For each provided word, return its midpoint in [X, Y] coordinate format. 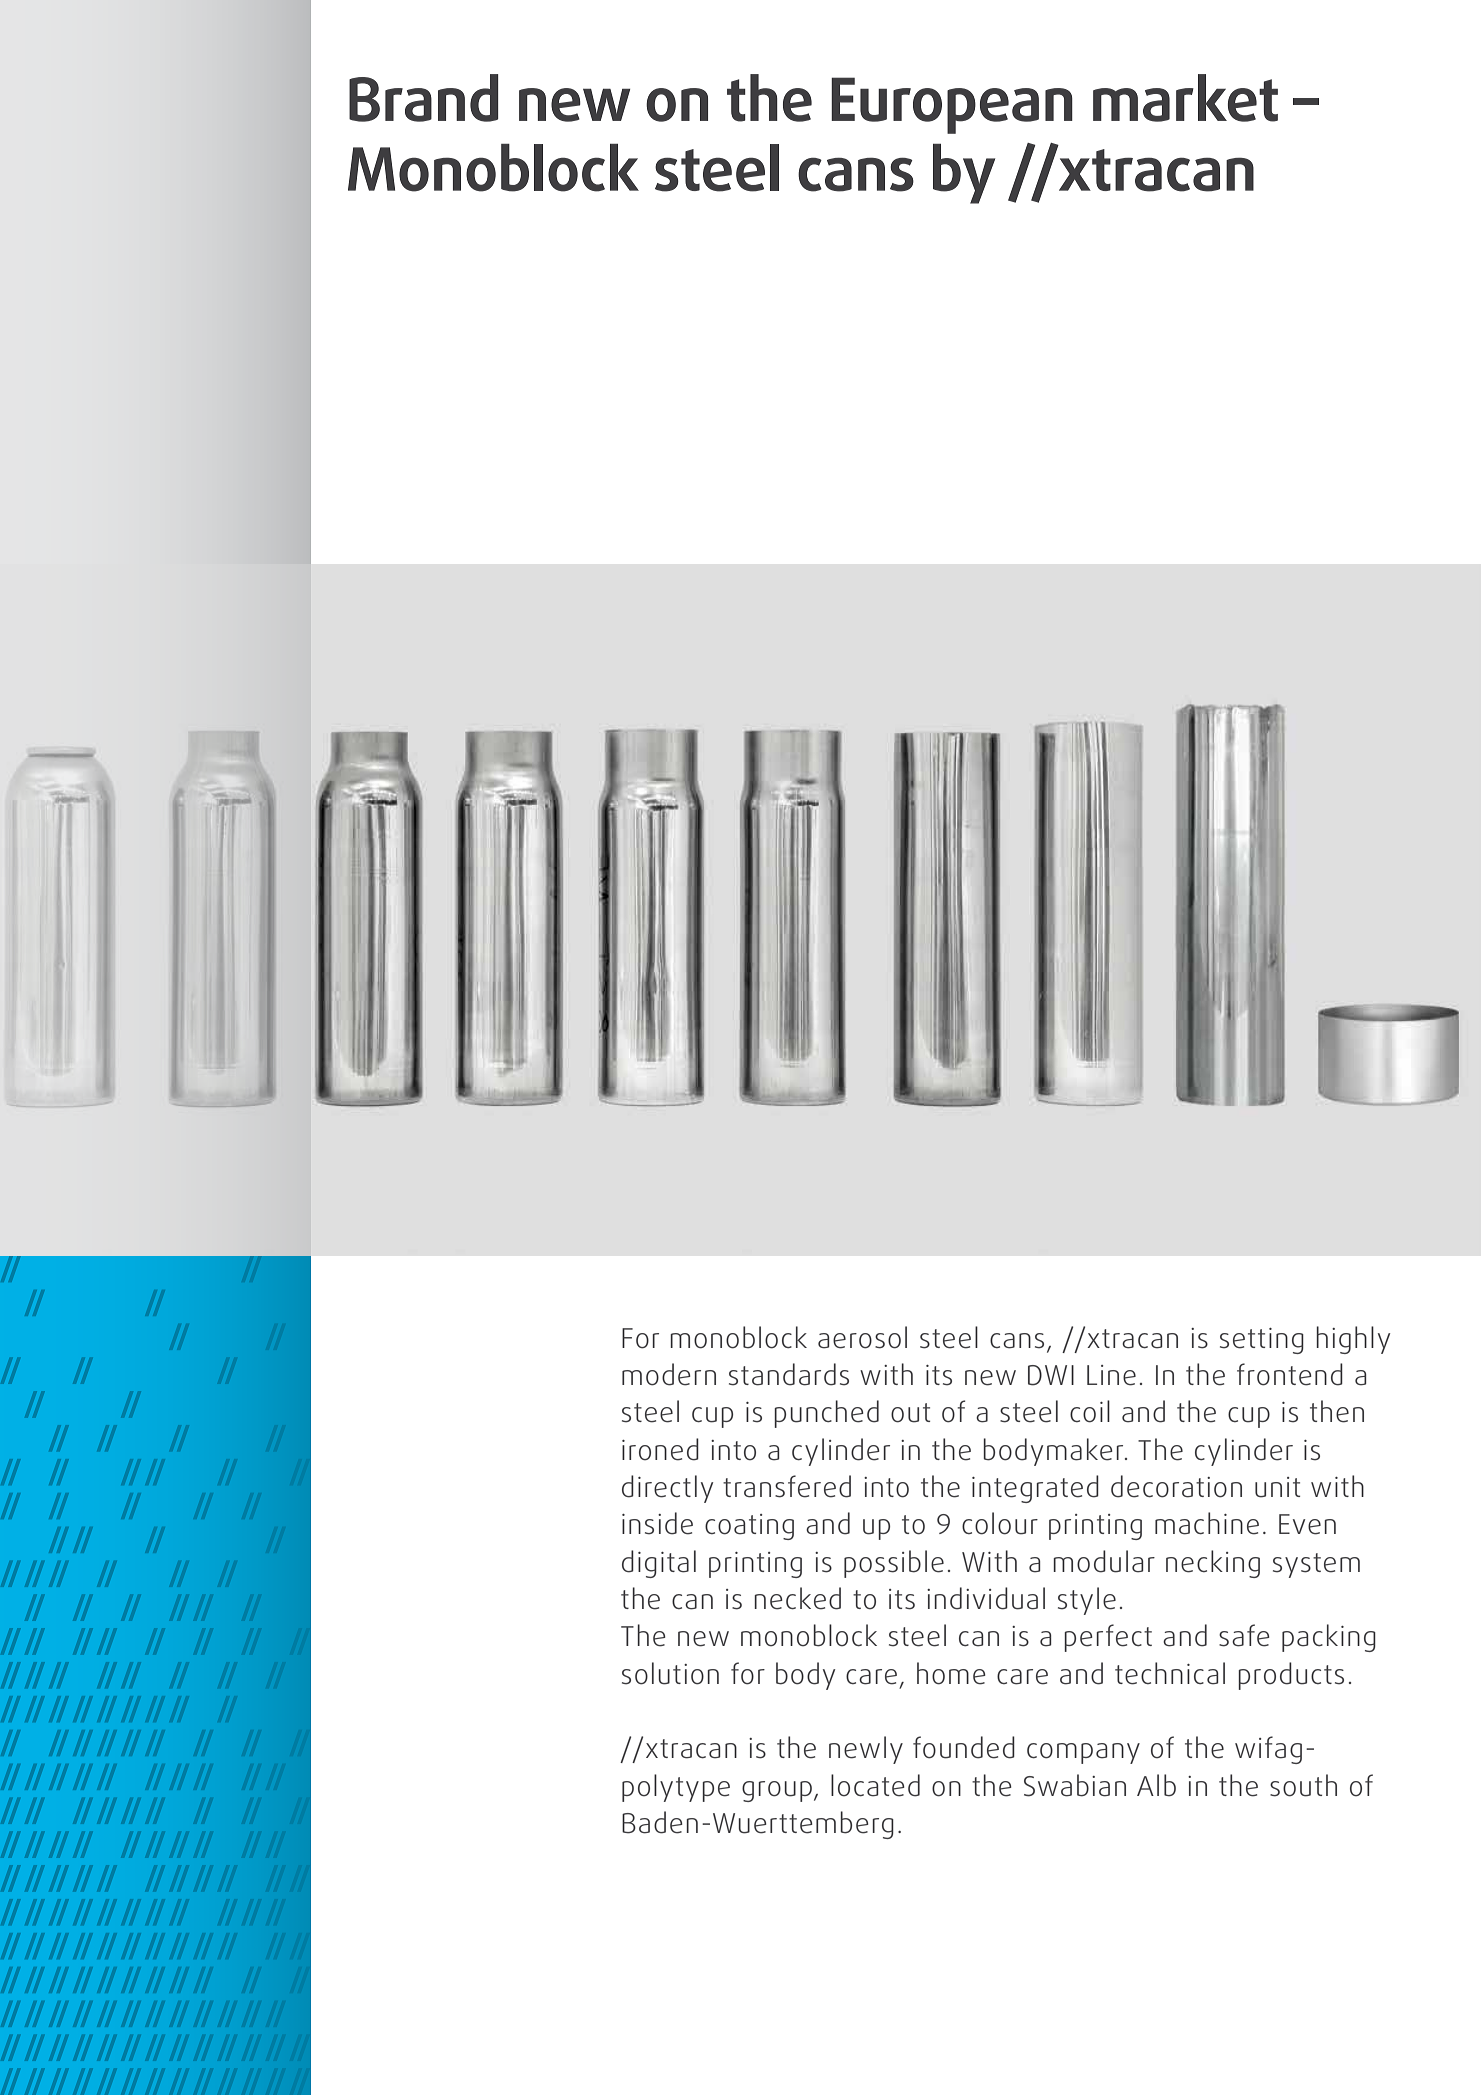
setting [1262, 1341]
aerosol [862, 1337]
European [952, 105]
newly [866, 1750]
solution [670, 1673]
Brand [423, 98]
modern [669, 1374]
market [1185, 98]
